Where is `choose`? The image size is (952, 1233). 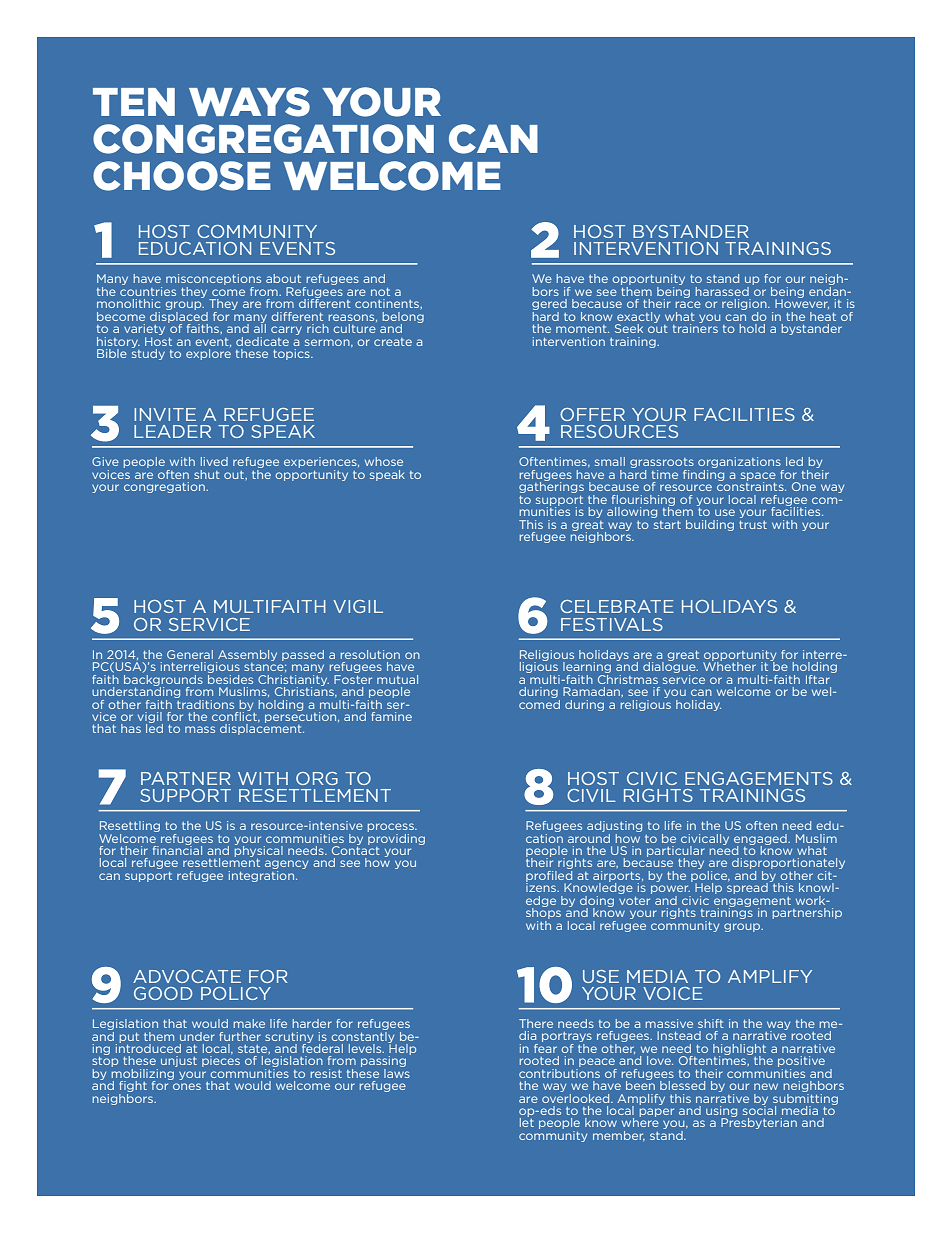
choose is located at coordinates (182, 176).
